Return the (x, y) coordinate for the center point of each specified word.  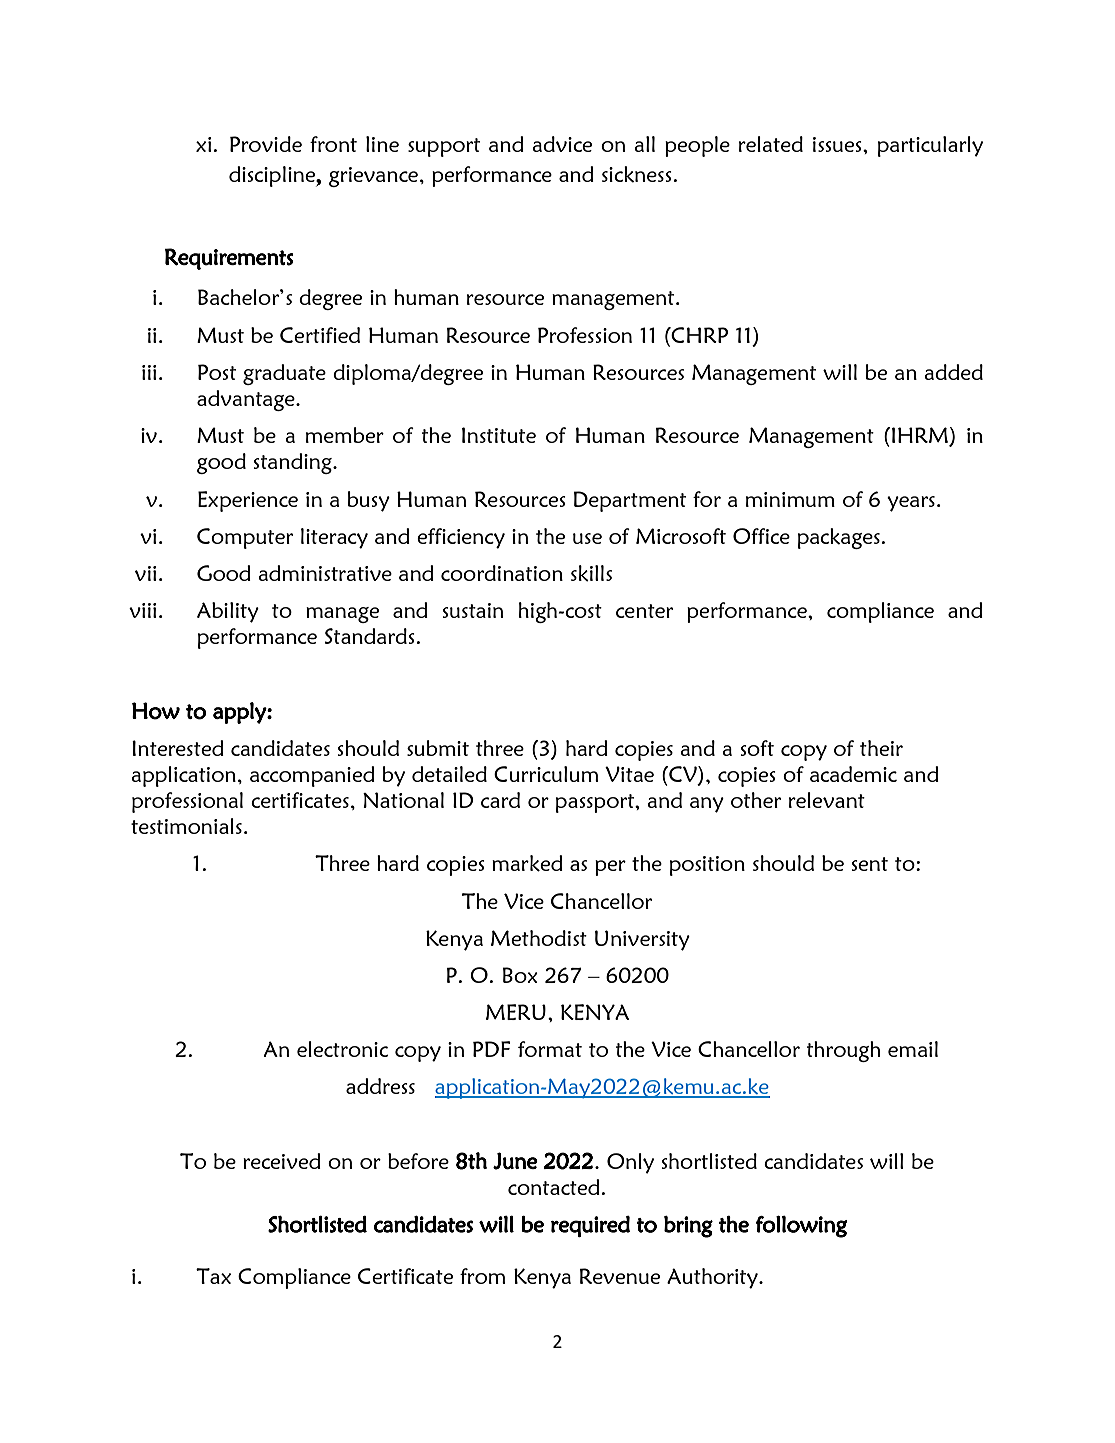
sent (870, 864)
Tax (213, 1276)
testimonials (186, 826)
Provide (266, 144)
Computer (245, 538)
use (587, 538)
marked (527, 863)
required (590, 1226)
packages (840, 538)
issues (838, 144)
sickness (638, 174)
